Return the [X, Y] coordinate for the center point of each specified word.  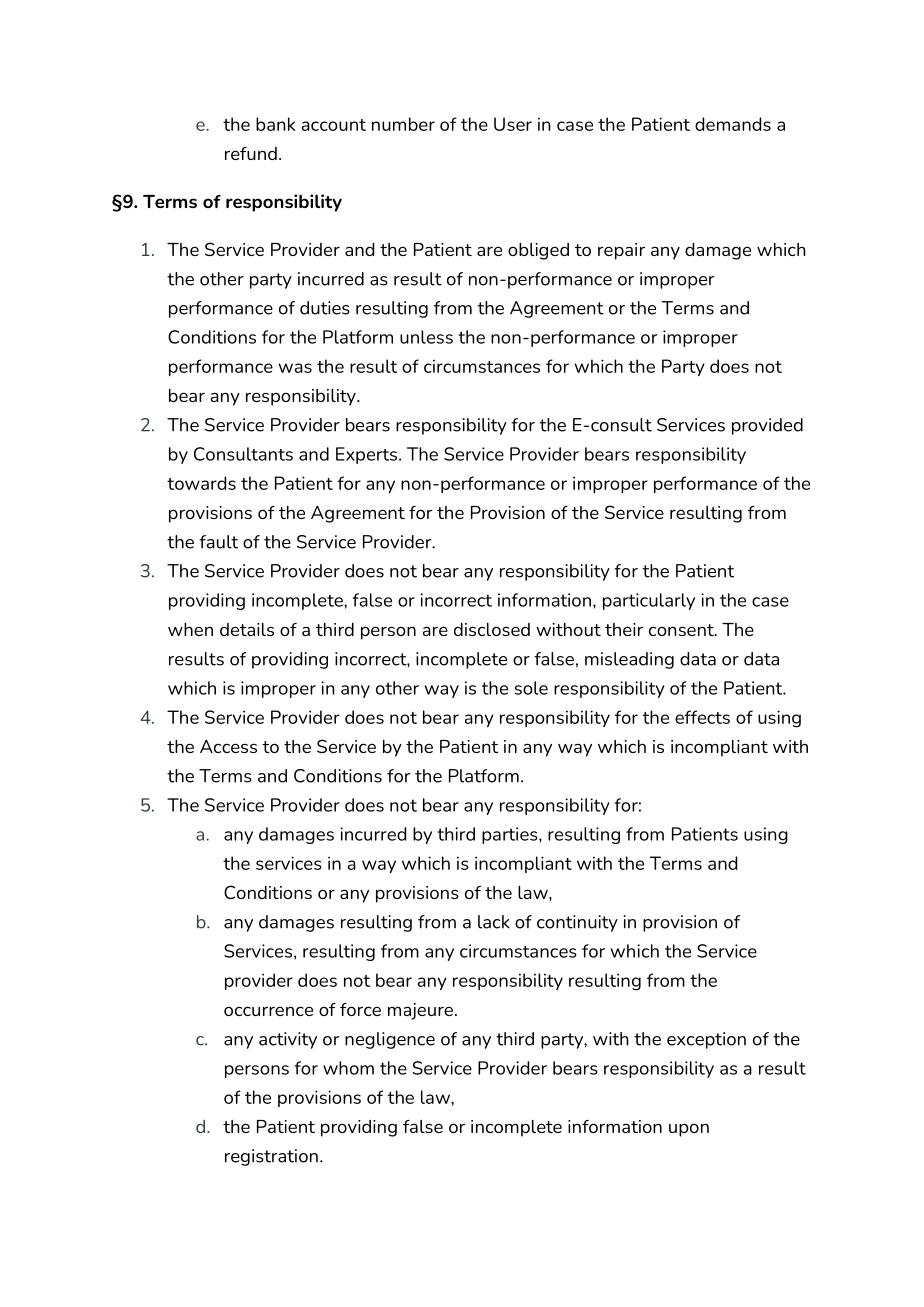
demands [733, 124]
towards [201, 483]
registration [271, 1157]
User [513, 124]
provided [767, 426]
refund [251, 153]
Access [228, 746]
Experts [368, 455]
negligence [390, 1040]
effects [702, 717]
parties [511, 835]
